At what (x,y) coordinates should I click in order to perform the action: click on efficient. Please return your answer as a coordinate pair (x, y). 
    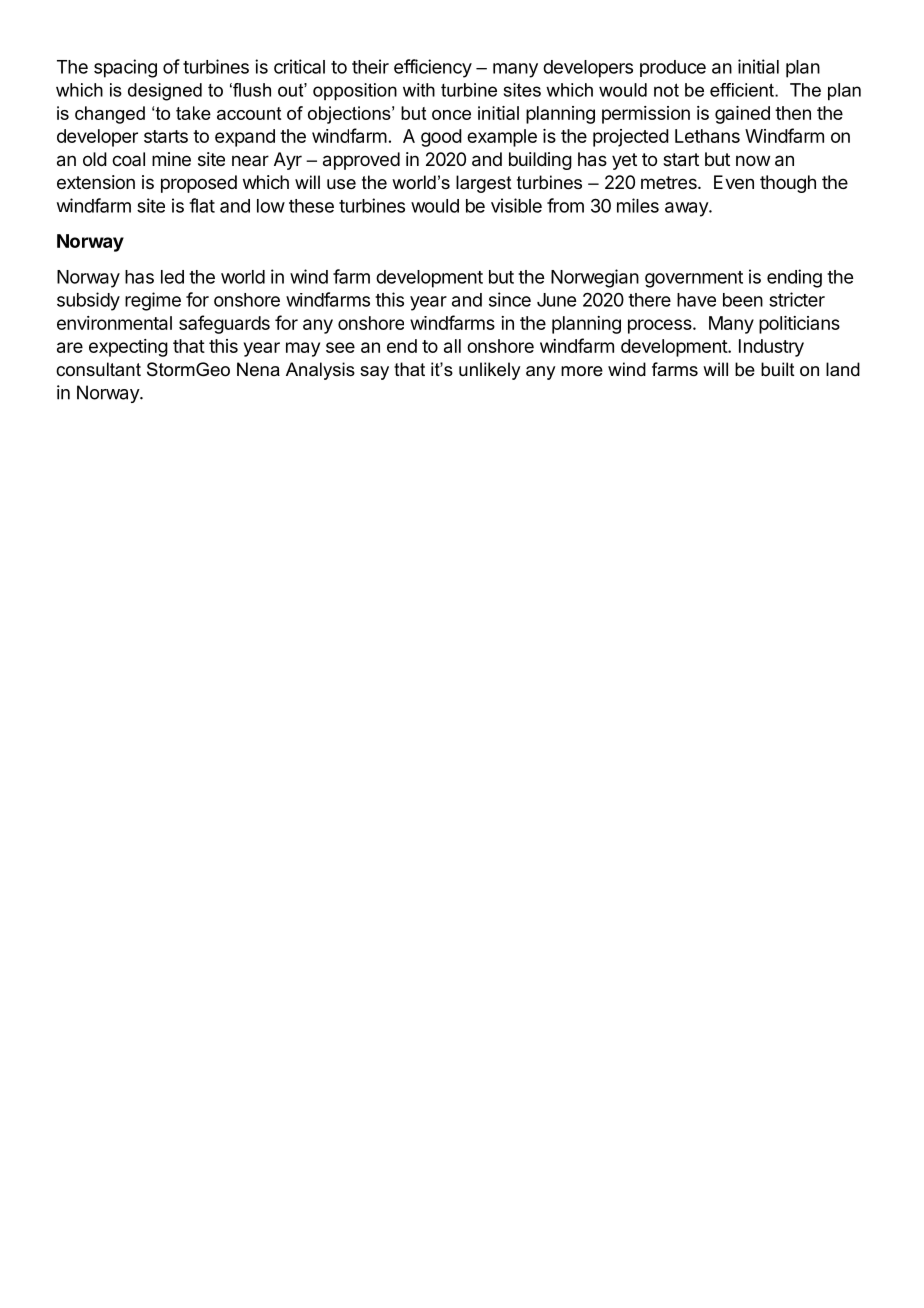
    Looking at the image, I should click on (743, 90).
